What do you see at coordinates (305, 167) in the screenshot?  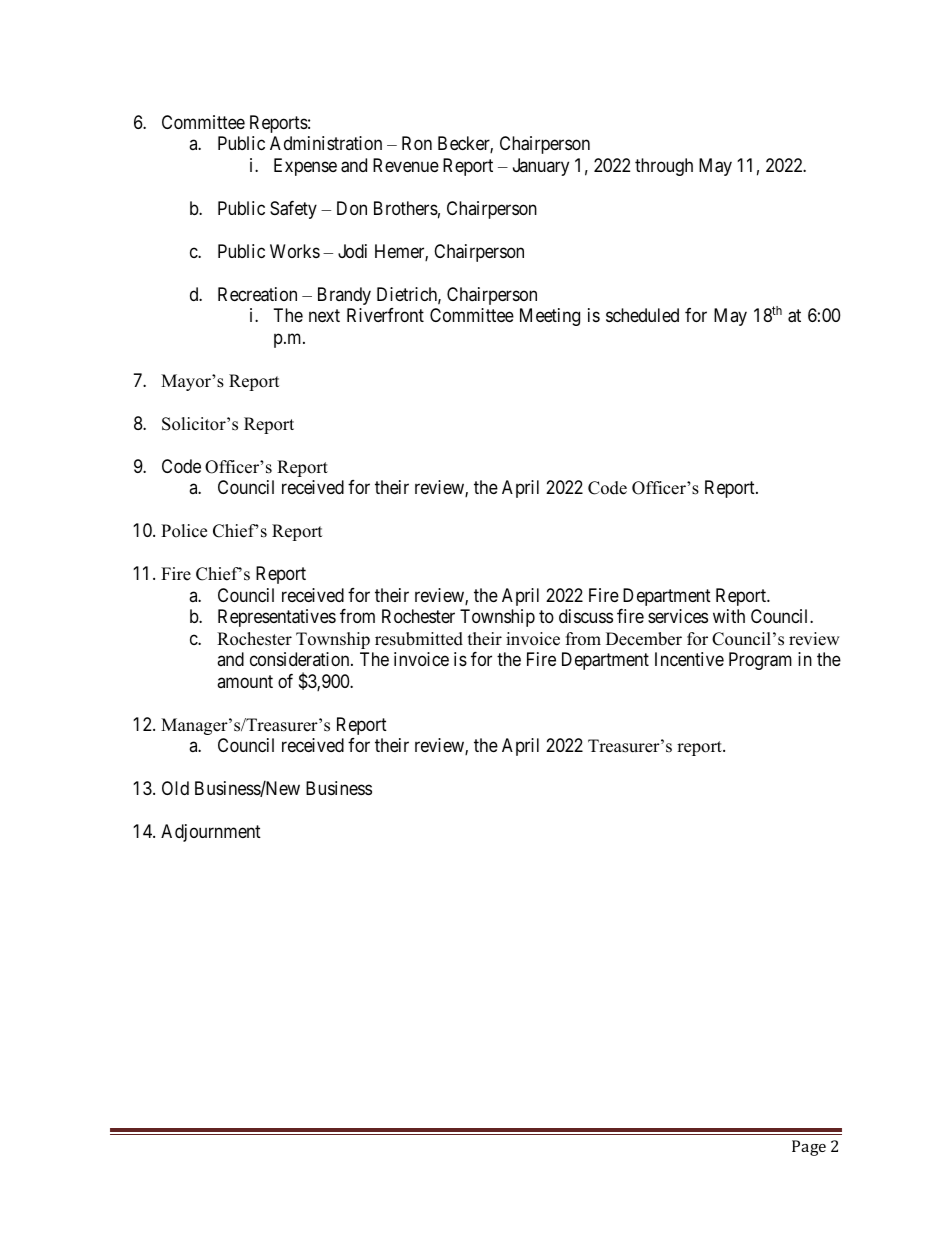 I see `Expense` at bounding box center [305, 167].
